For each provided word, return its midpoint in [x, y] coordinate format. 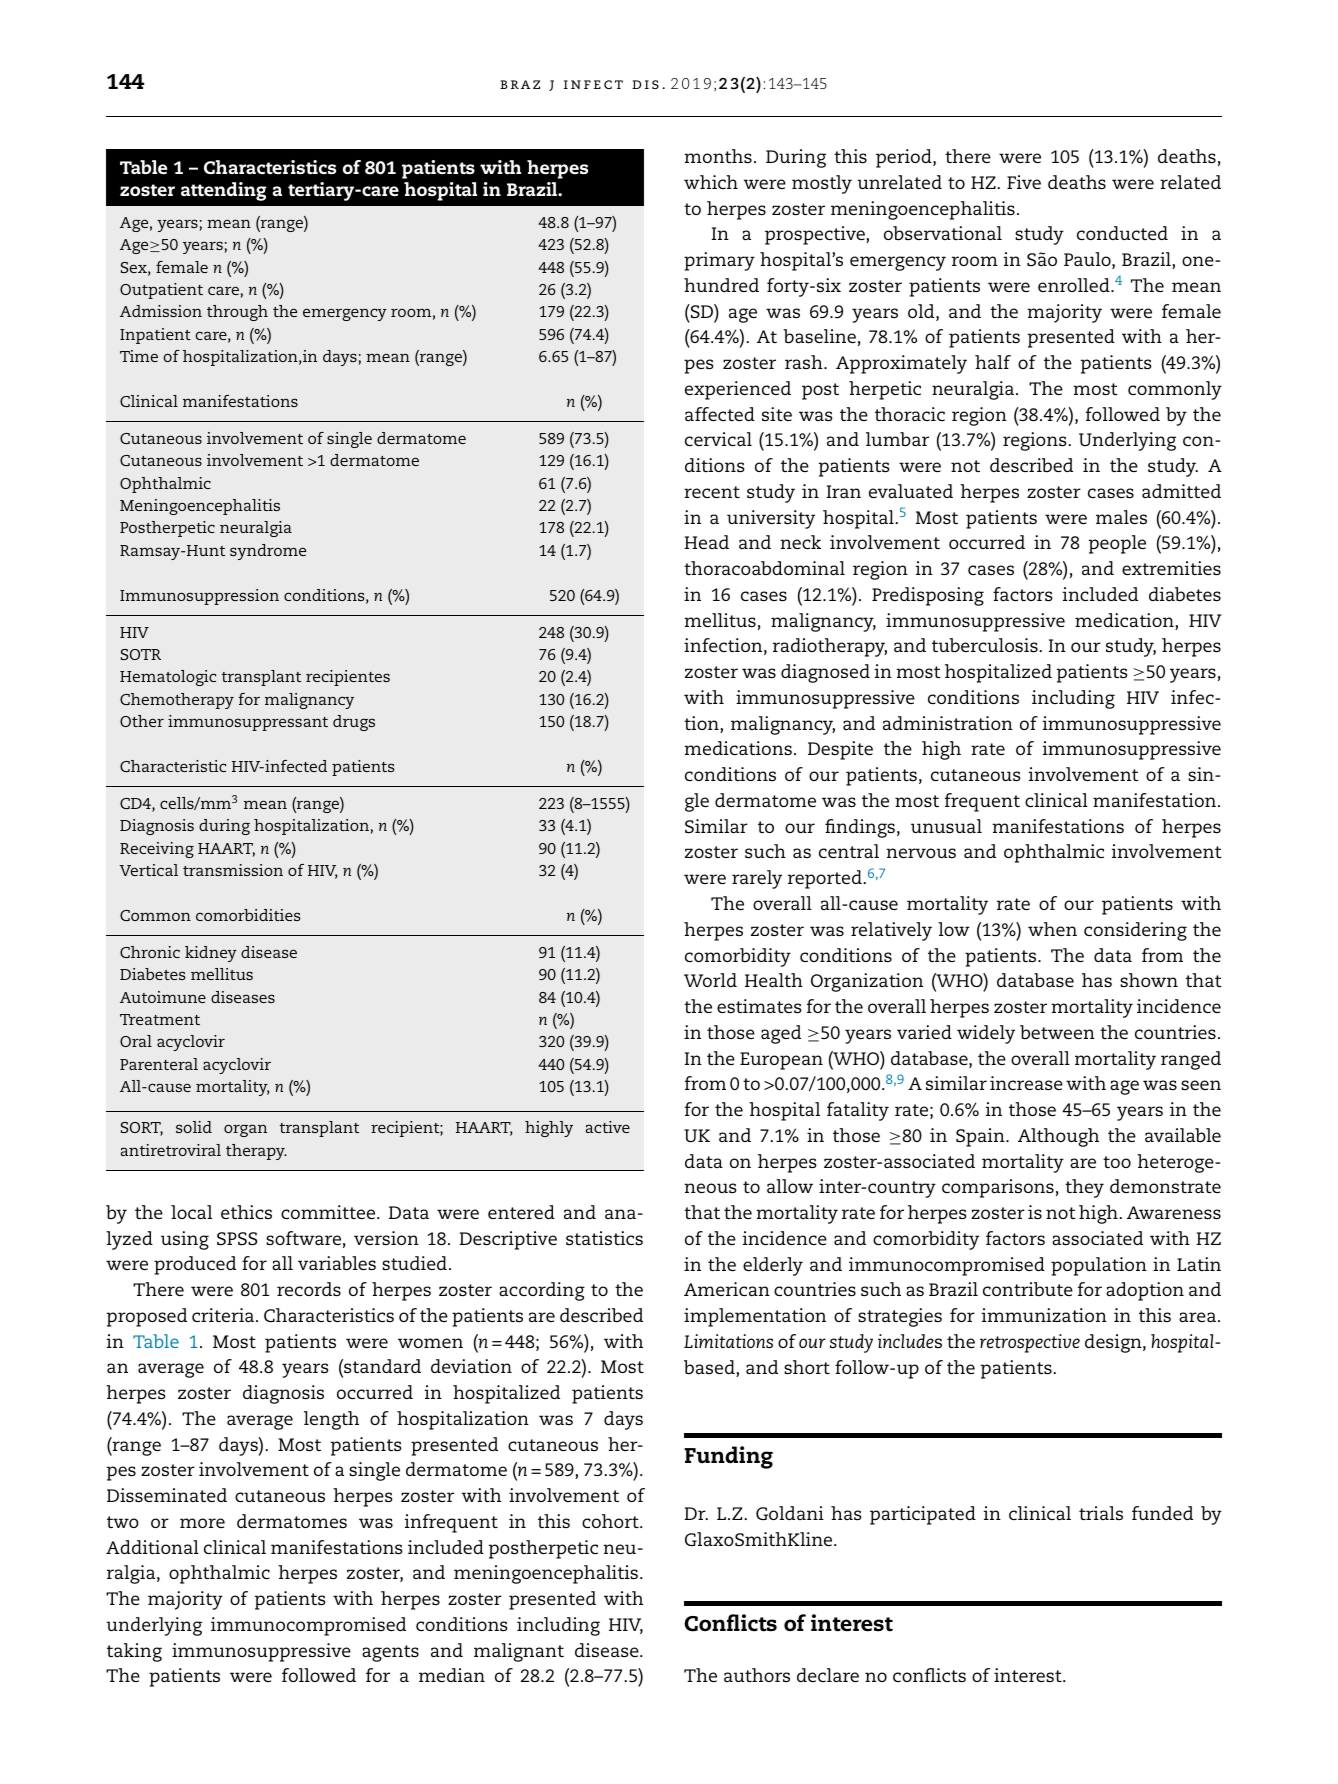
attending [224, 191]
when [1052, 929]
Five [1024, 182]
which [711, 182]
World [710, 980]
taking [134, 1652]
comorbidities [248, 915]
